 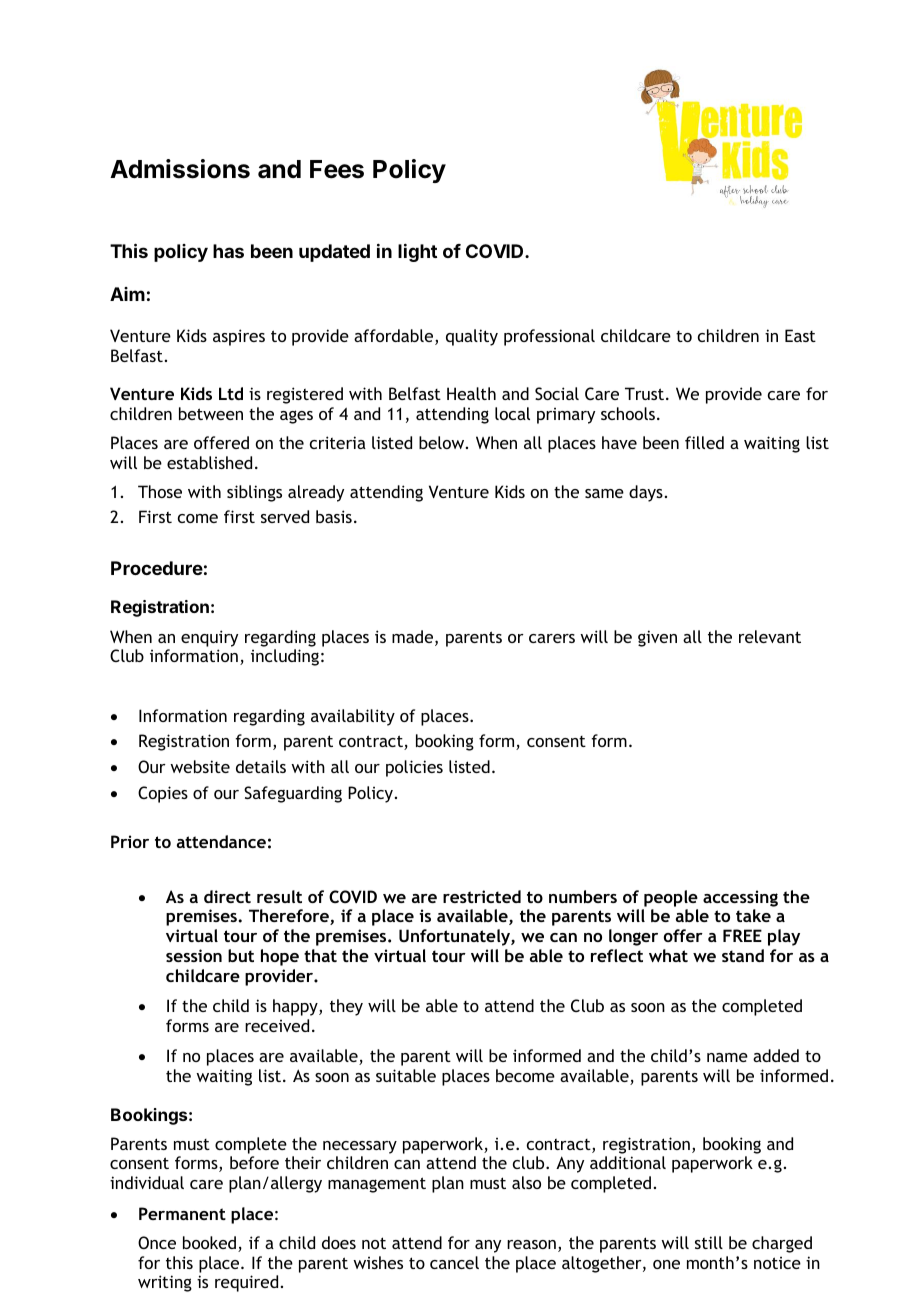 What do you see at coordinates (512, 413) in the document?
I see `local` at bounding box center [512, 413].
